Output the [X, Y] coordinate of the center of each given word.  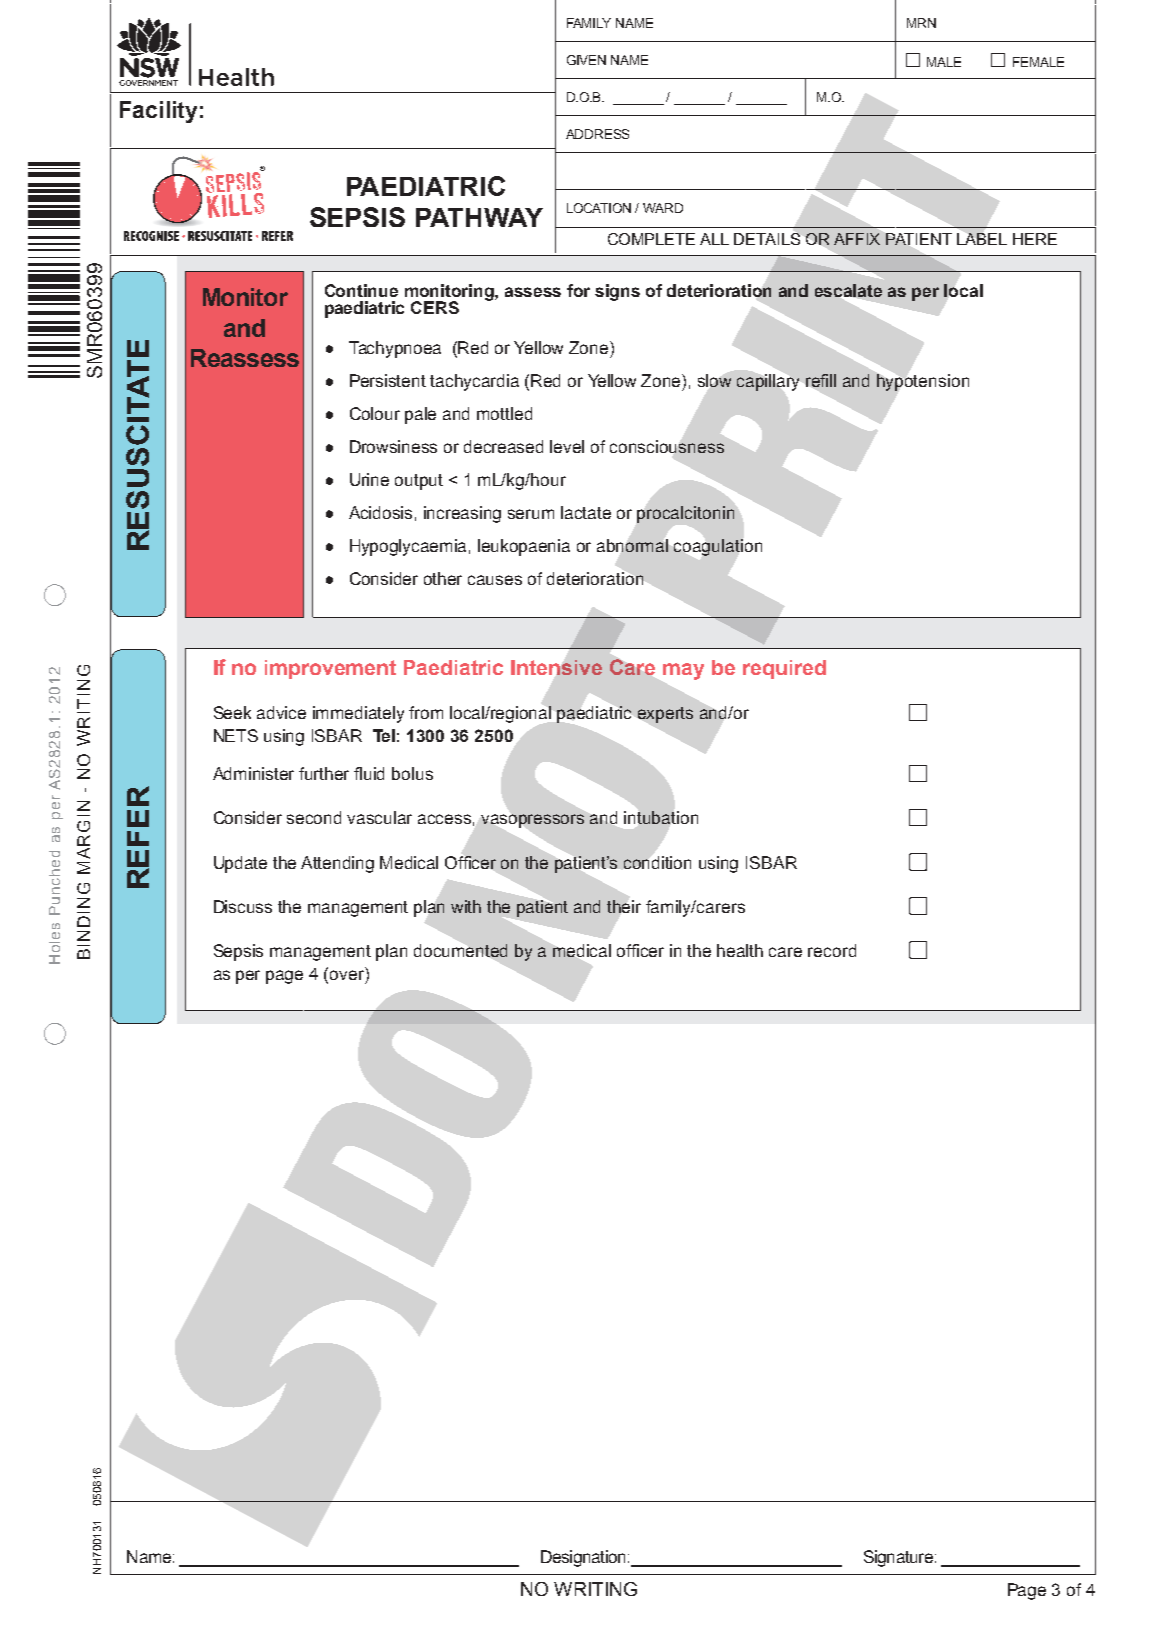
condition [657, 862]
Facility [158, 112]
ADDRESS [597, 134]
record [832, 950]
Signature [898, 1558]
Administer [253, 773]
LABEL [982, 239]
